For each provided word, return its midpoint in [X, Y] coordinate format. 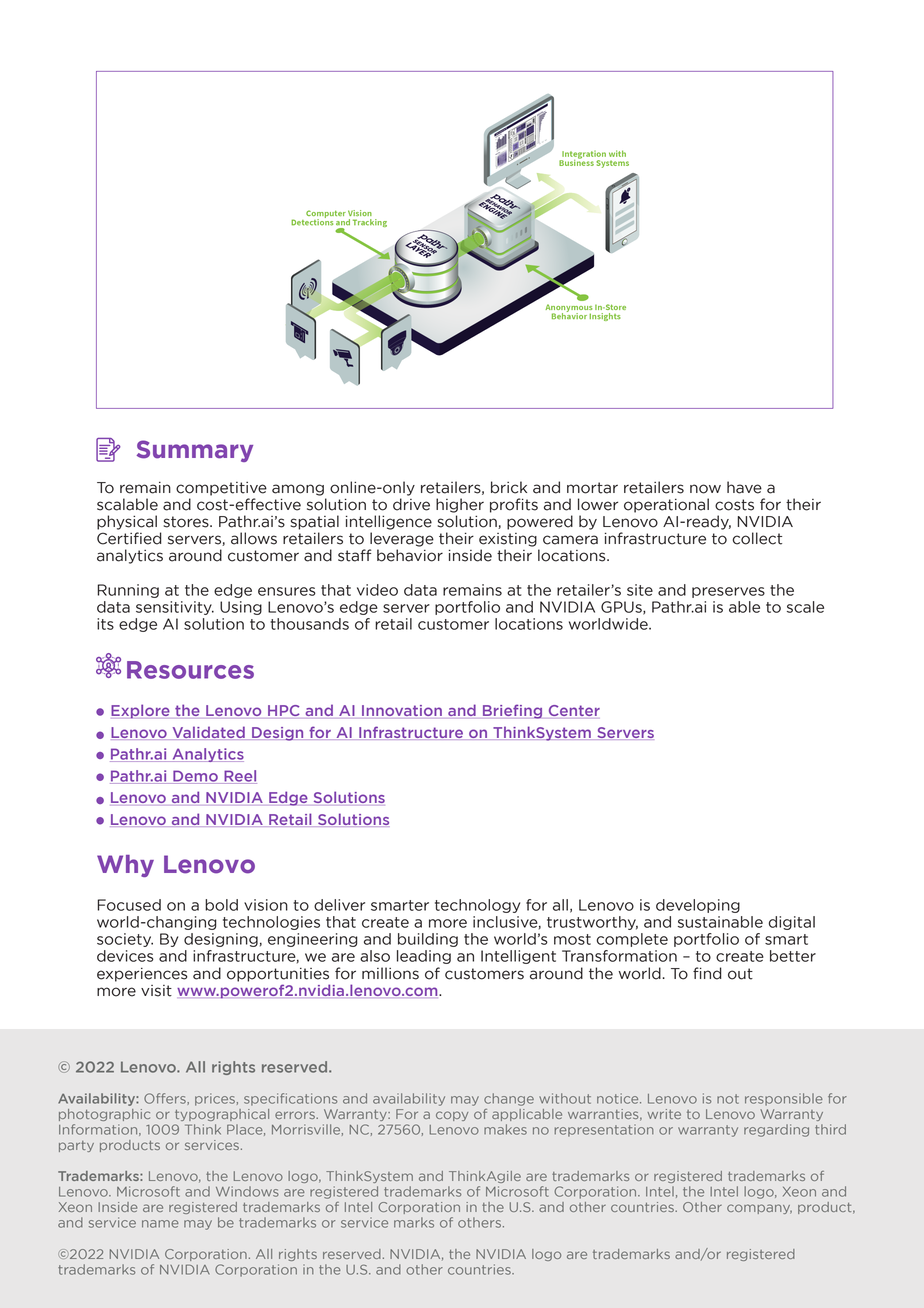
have [744, 487]
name [160, 1224]
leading [424, 957]
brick [509, 487]
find [707, 973]
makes [505, 1129]
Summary [194, 451]
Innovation [402, 710]
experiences [142, 975]
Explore [140, 711]
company [759, 1209]
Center [574, 710]
